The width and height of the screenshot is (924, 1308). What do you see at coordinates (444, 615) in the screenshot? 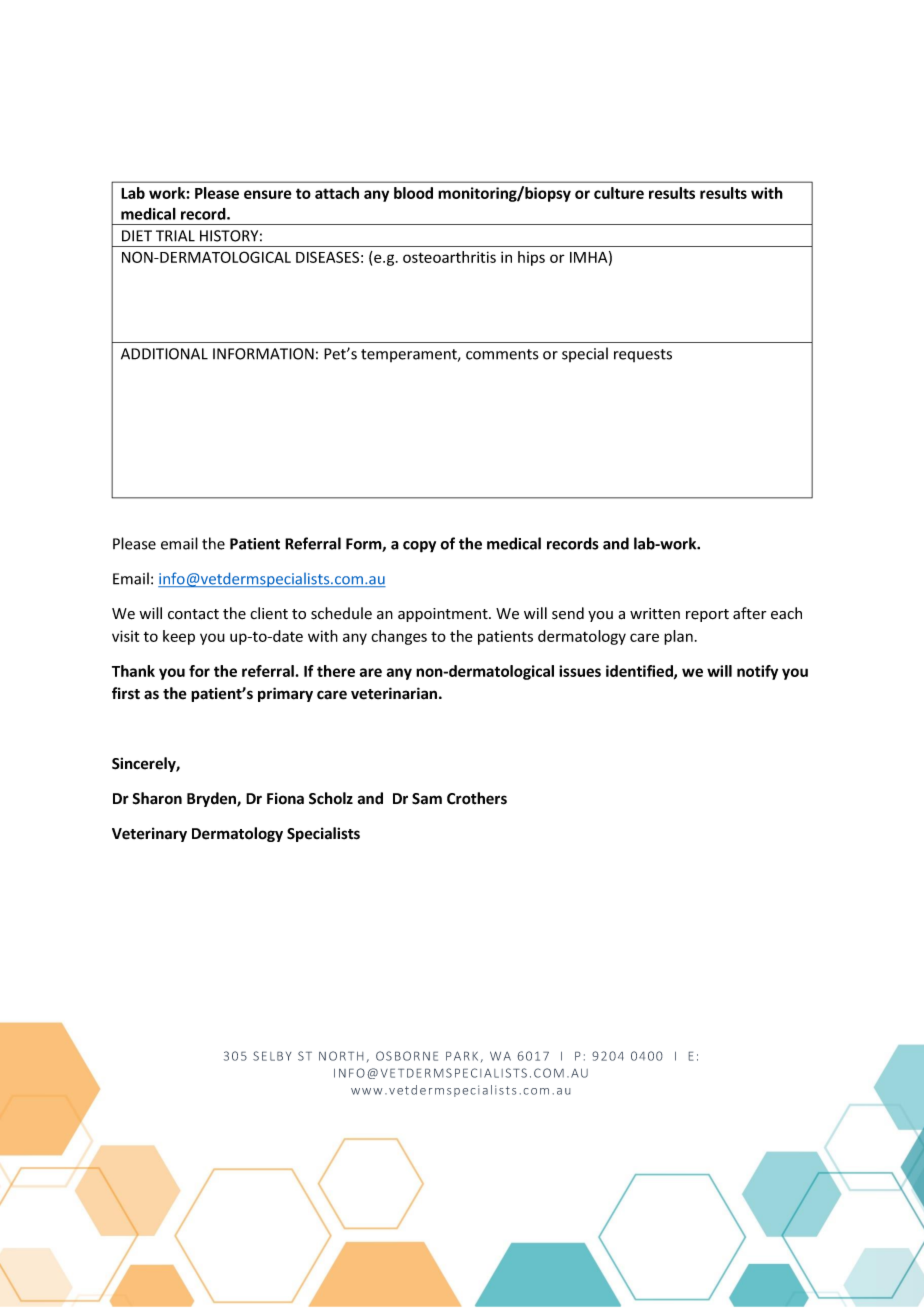
I see `appointment` at bounding box center [444, 615].
